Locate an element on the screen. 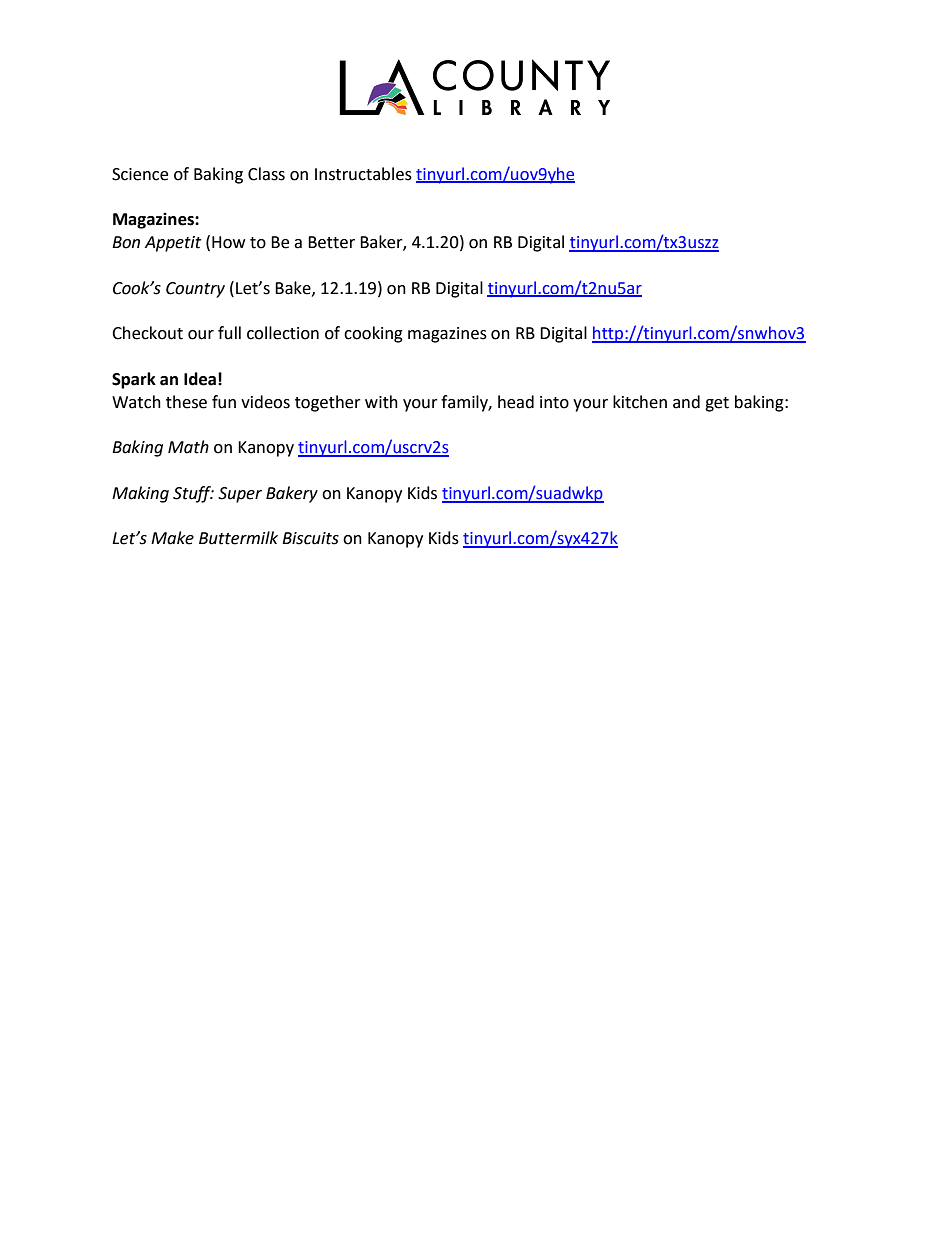  Instructables is located at coordinates (363, 174).
